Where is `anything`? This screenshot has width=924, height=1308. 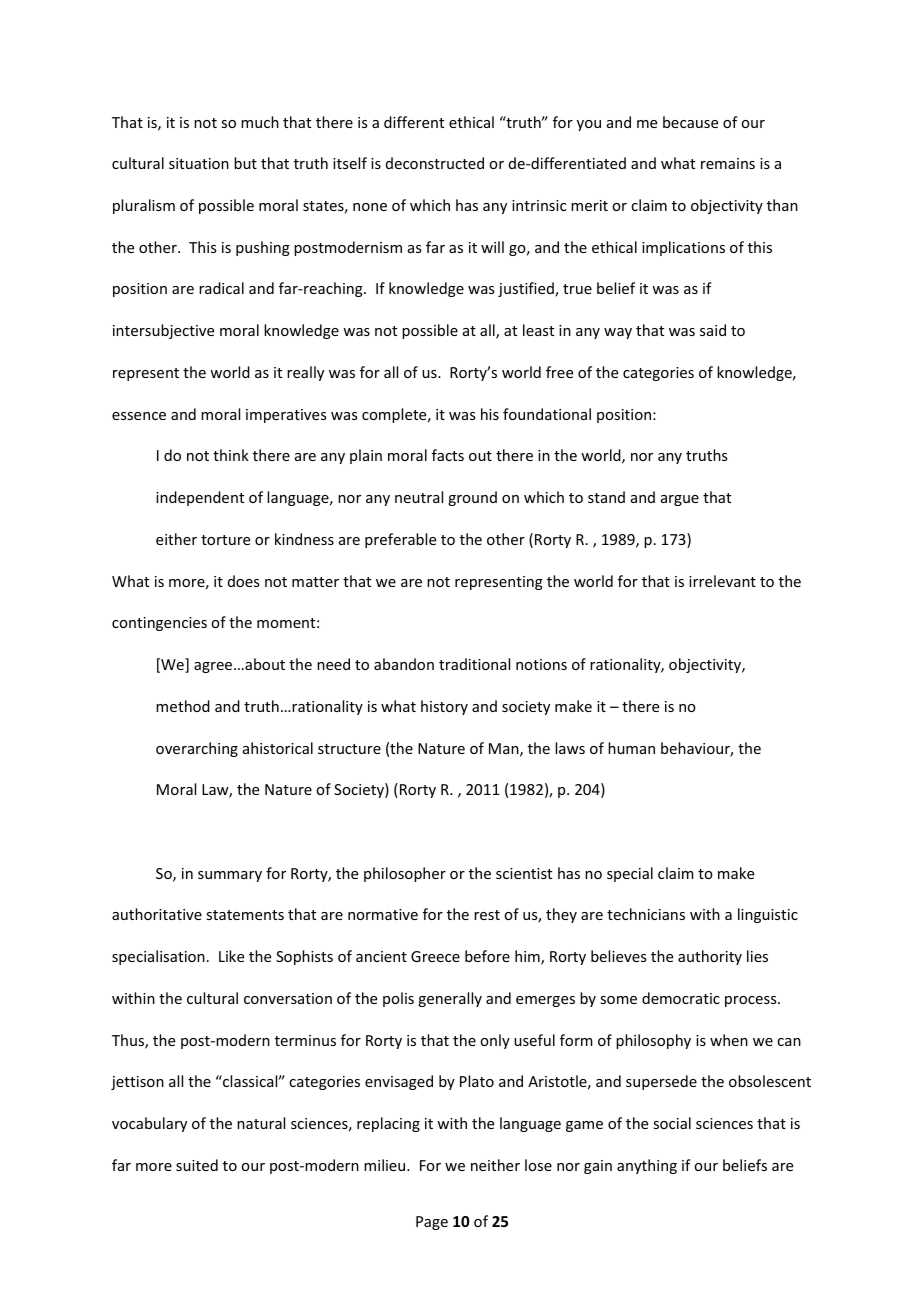
anything is located at coordinates (647, 1166).
